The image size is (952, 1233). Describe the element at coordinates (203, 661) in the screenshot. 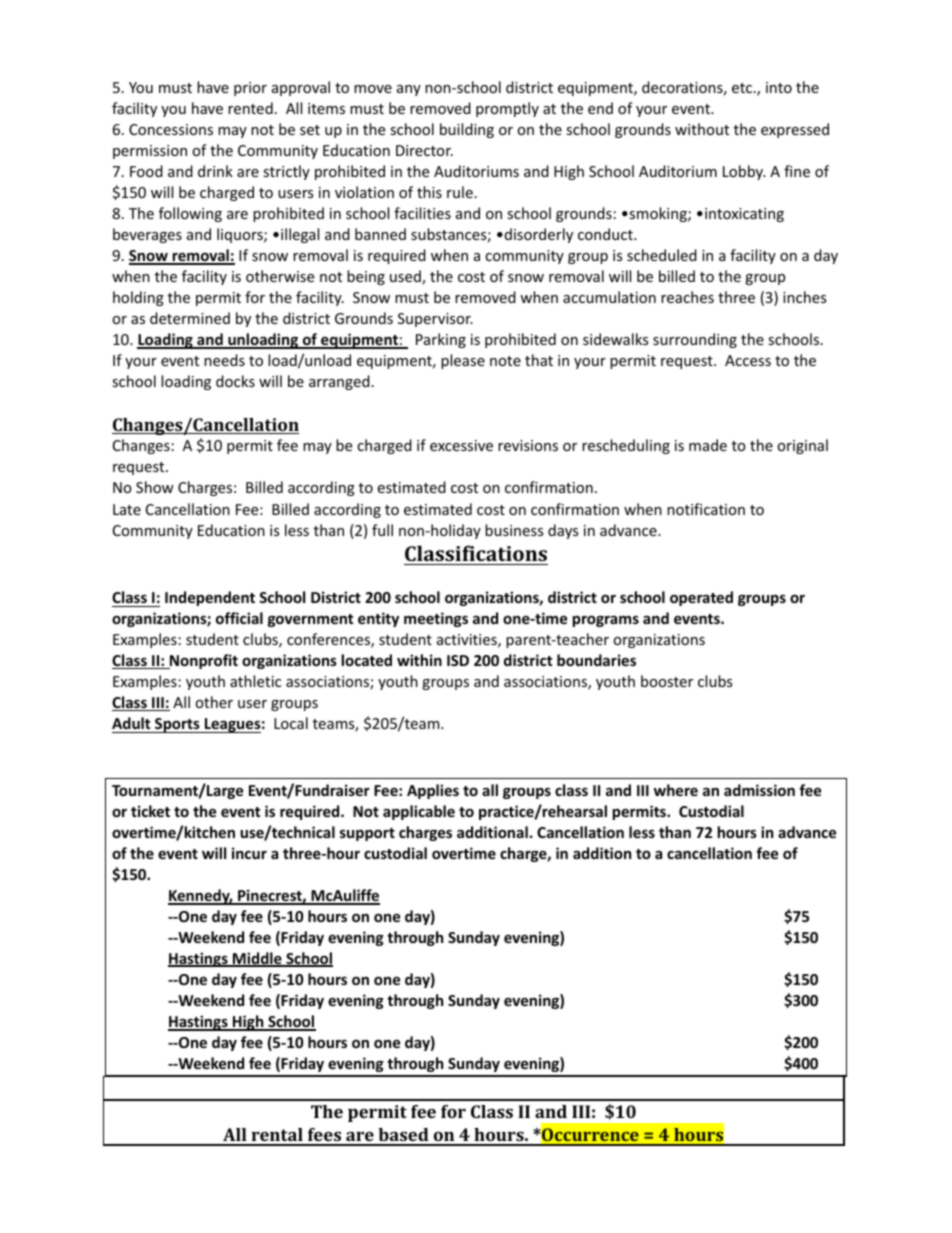

I see `Nonprofit` at that location.
